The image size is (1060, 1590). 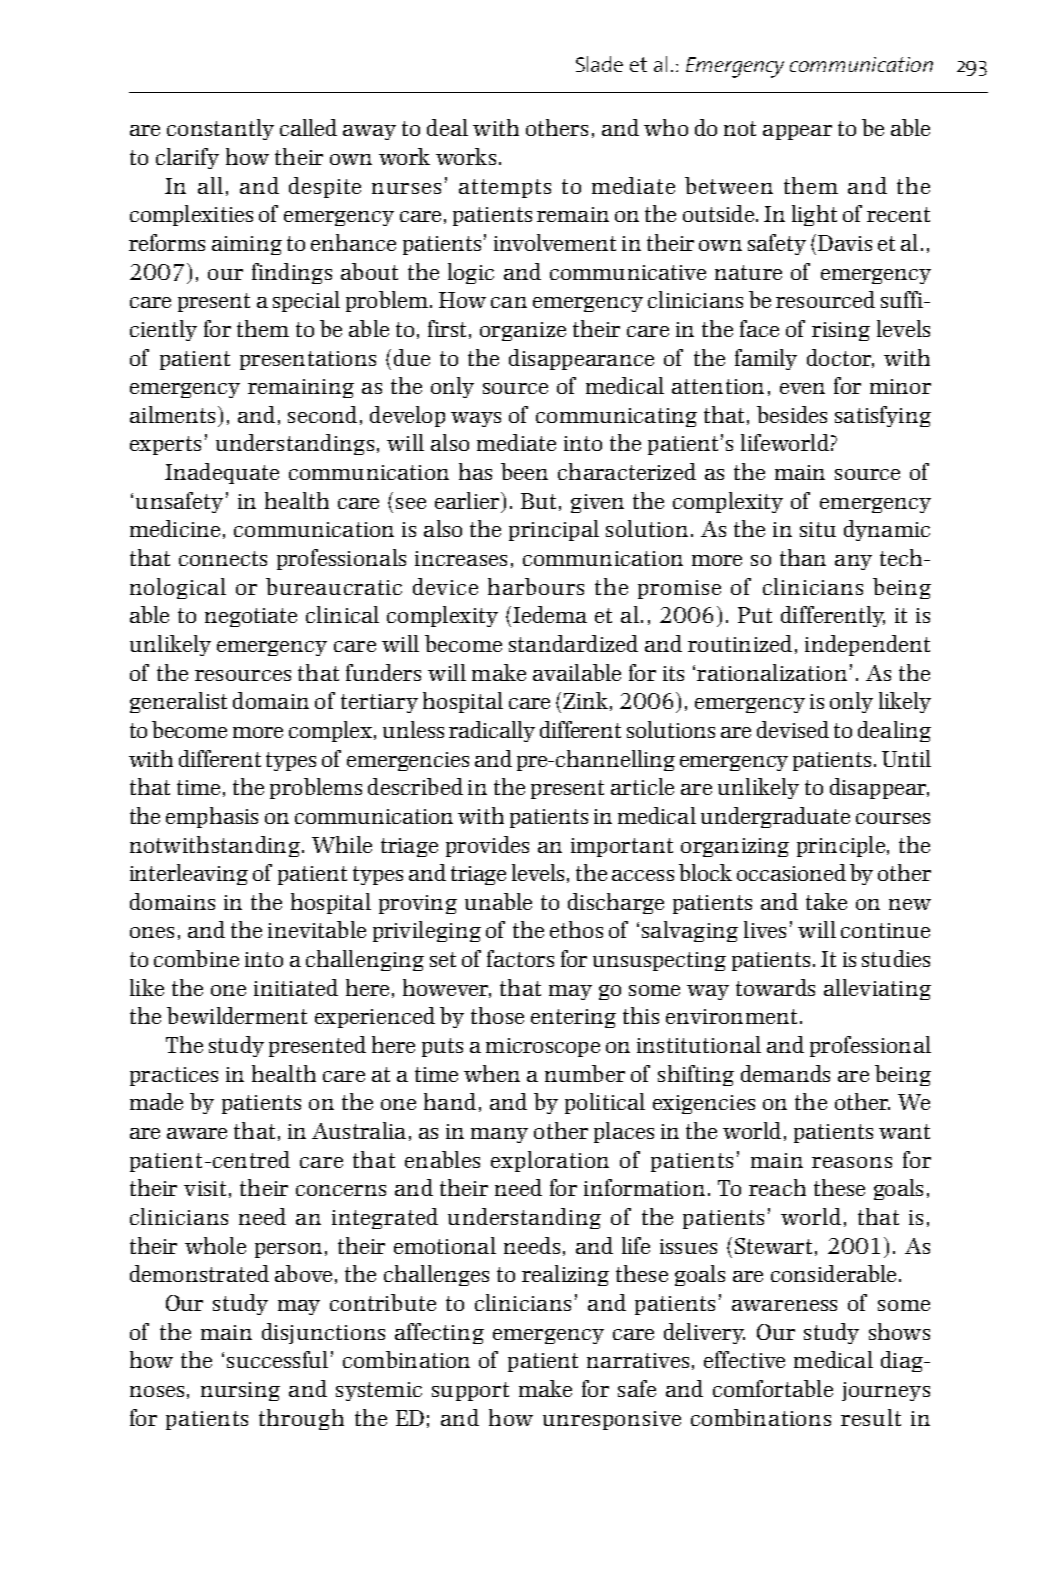 I want to click on towards, so click(x=775, y=987).
